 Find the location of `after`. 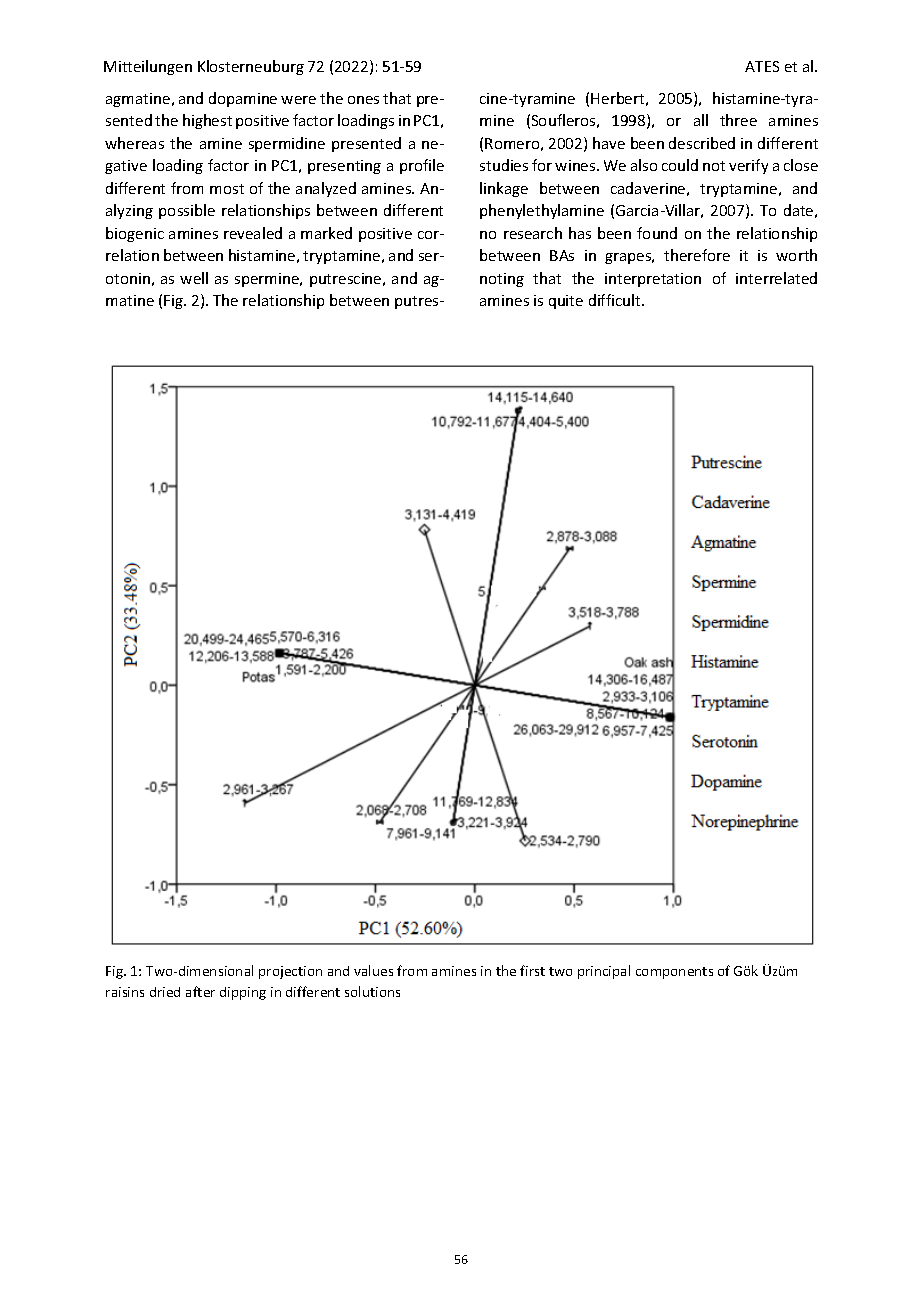

after is located at coordinates (200, 991).
